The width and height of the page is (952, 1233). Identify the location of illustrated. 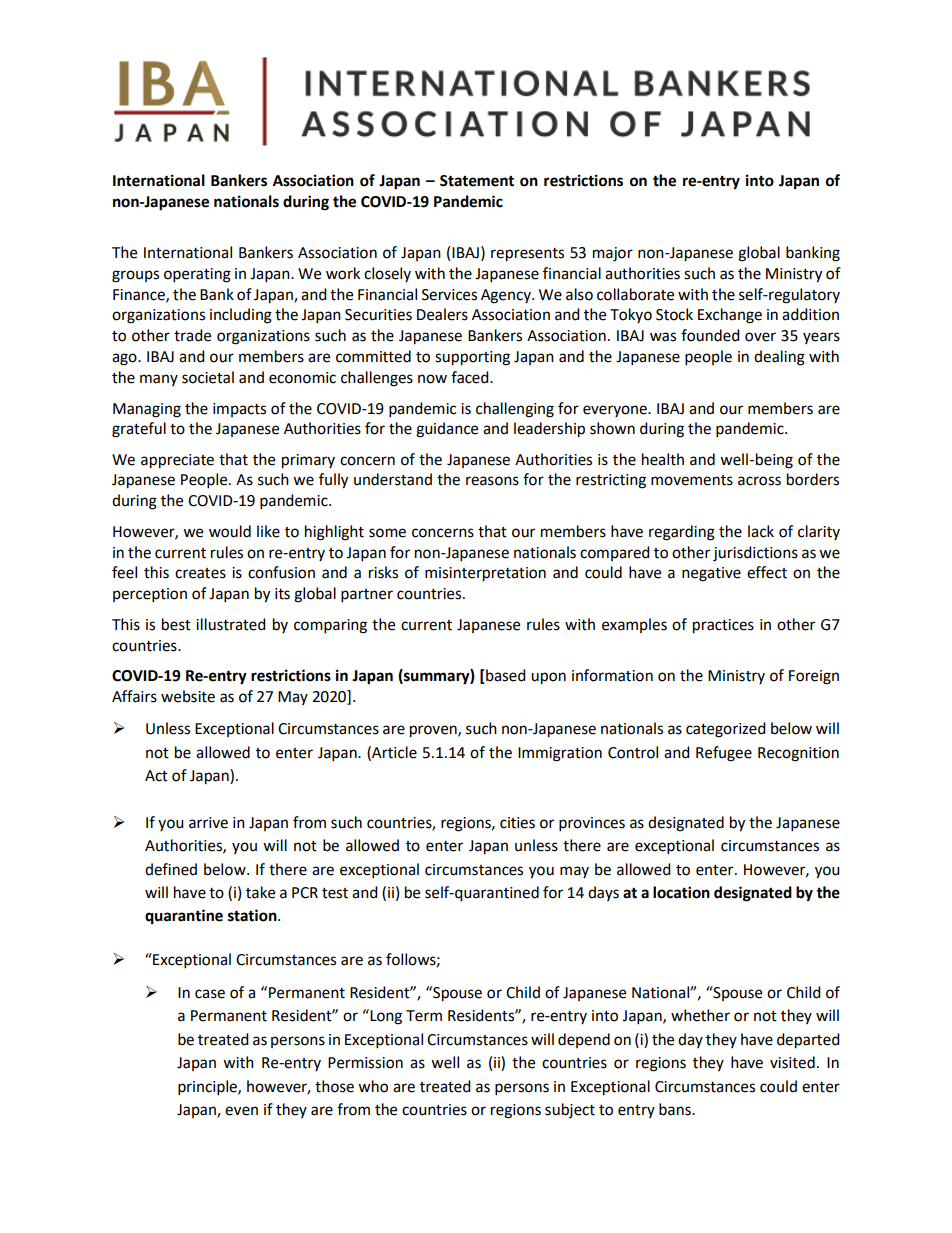
(231, 624).
